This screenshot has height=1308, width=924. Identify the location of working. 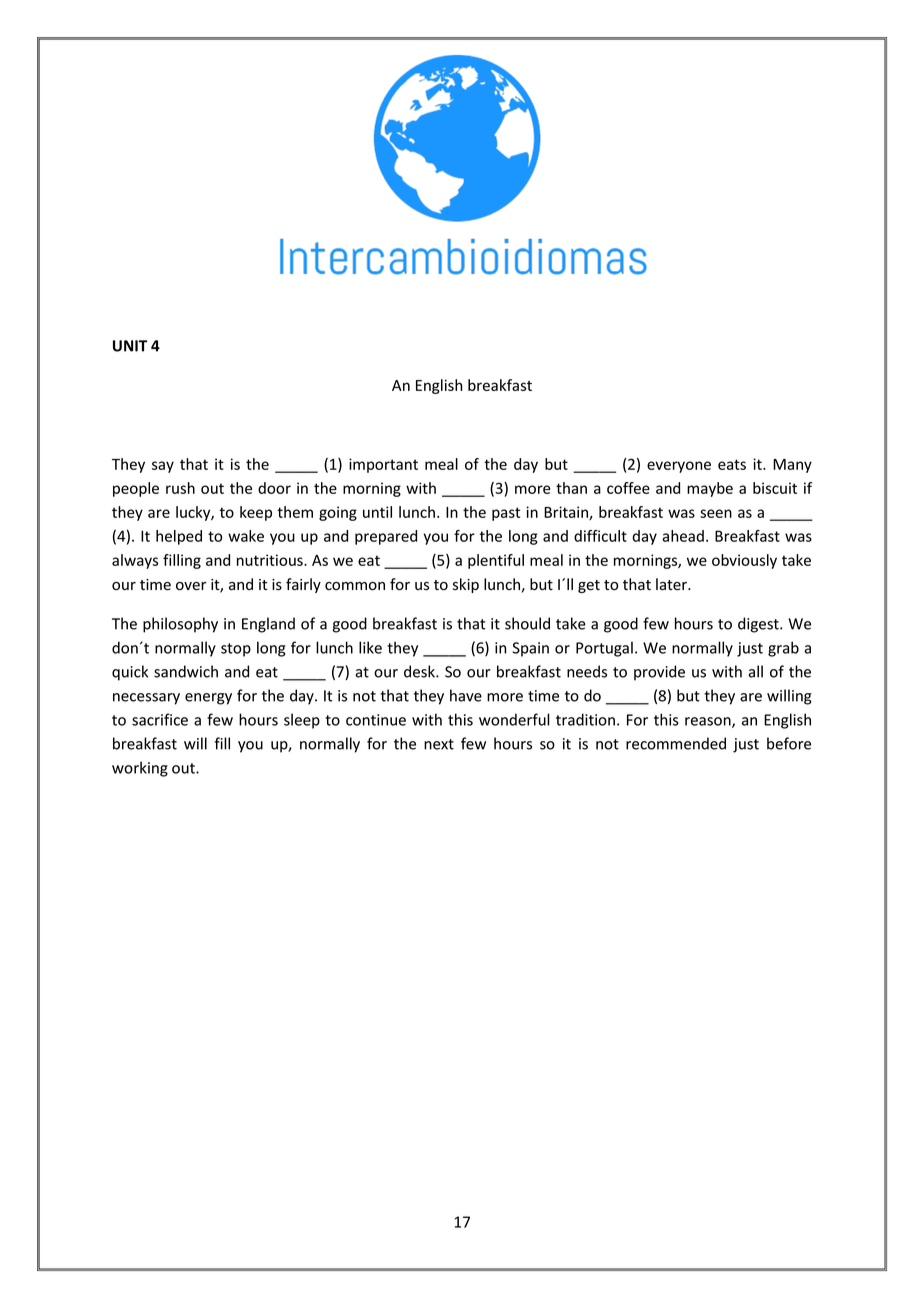
(140, 769).
